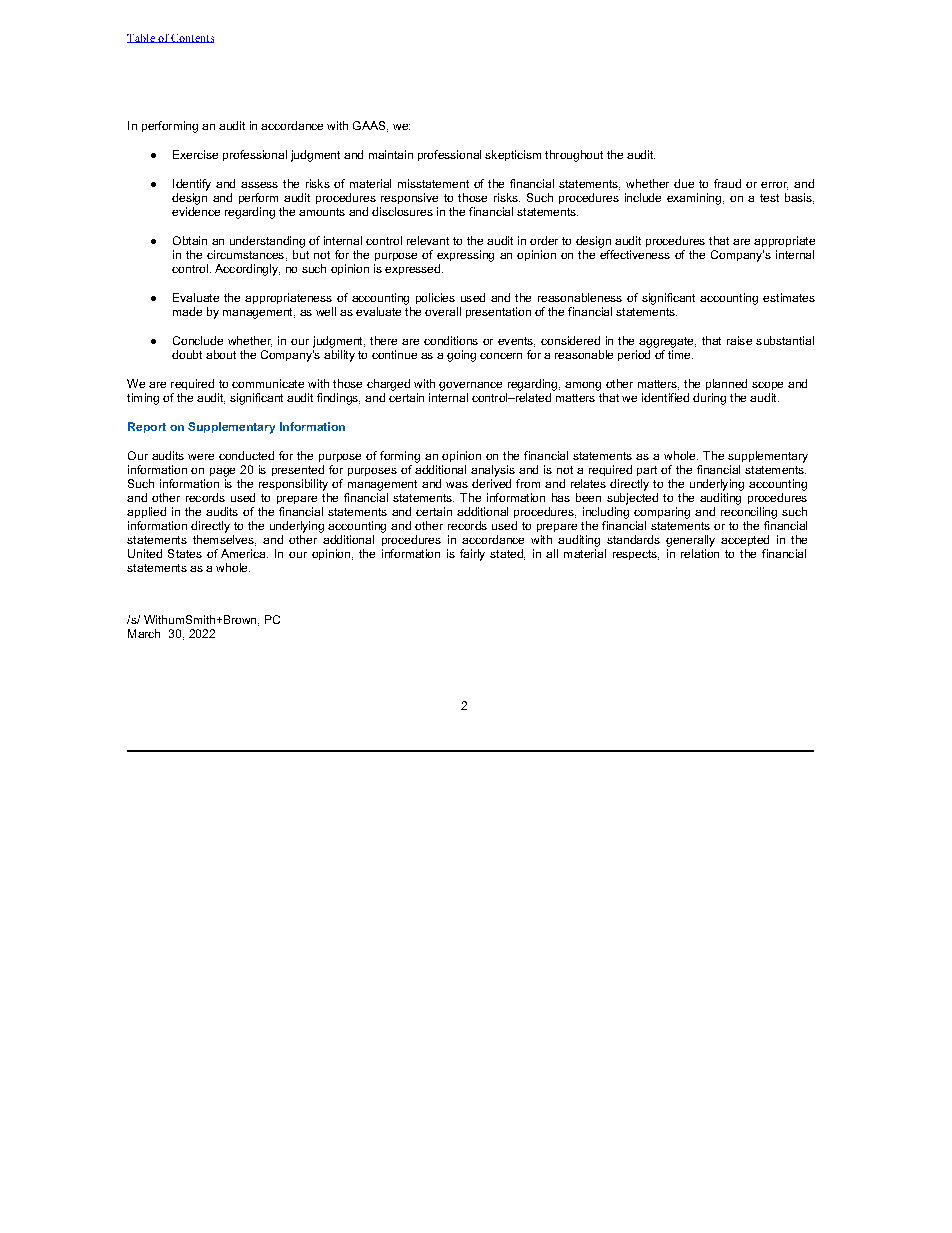  What do you see at coordinates (144, 633) in the image?
I see `March` at bounding box center [144, 633].
